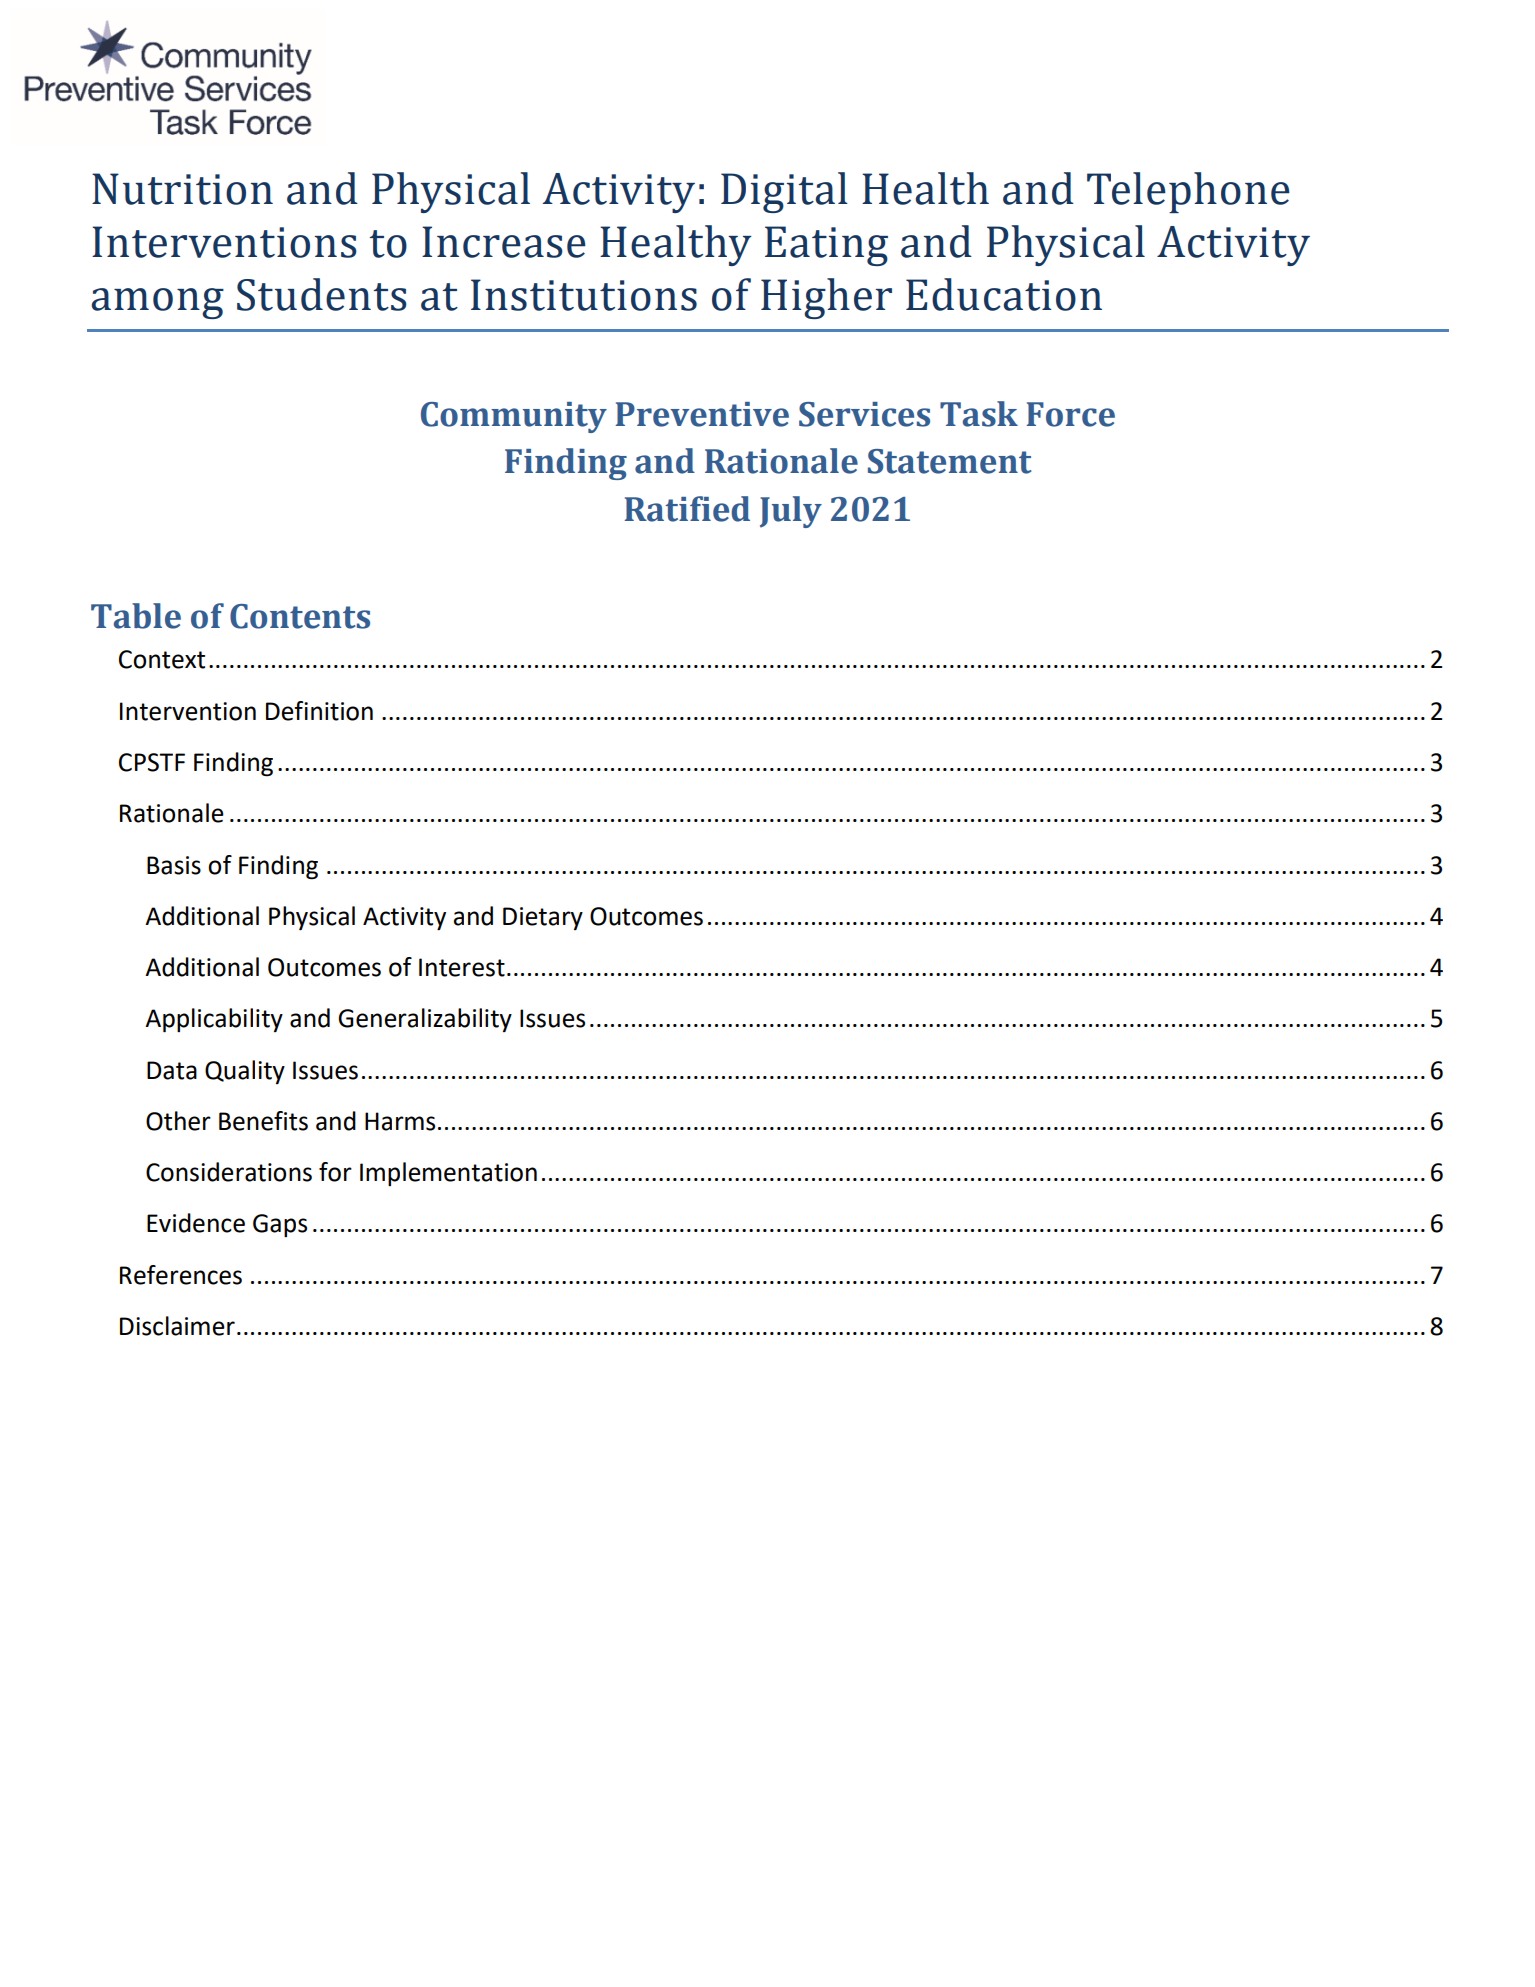 This document has width=1535, height=1987. What do you see at coordinates (543, 918) in the document?
I see `Dietary` at bounding box center [543, 918].
